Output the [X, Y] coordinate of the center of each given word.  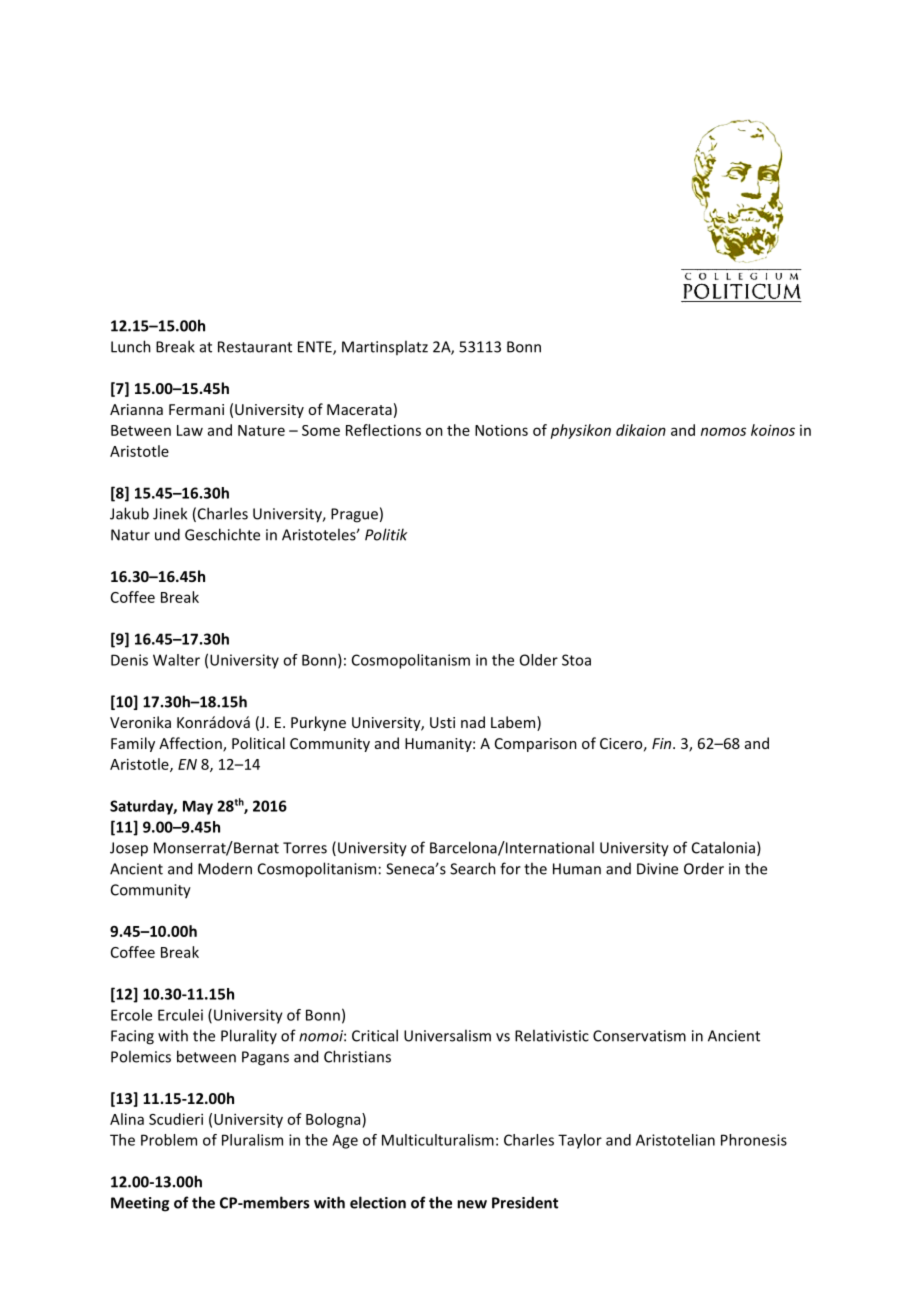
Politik [386, 534]
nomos [723, 431]
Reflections [383, 430]
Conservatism [639, 1036]
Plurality [249, 1036]
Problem [169, 1140]
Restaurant [255, 347]
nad [473, 722]
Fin [663, 743]
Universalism [447, 1035]
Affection [191, 744]
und [167, 534]
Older [539, 660]
